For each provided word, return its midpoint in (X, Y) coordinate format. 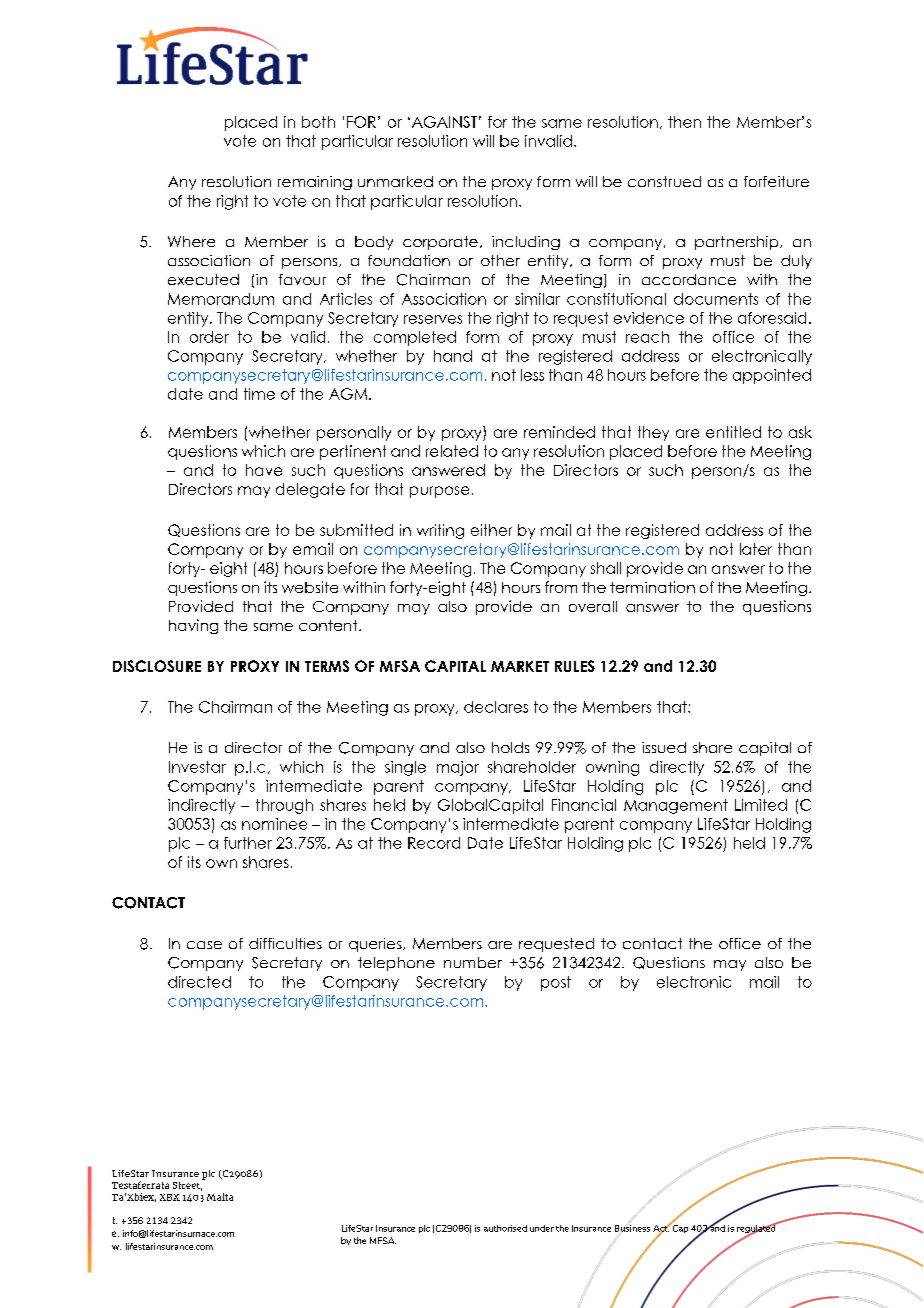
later (756, 549)
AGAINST (444, 122)
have (264, 470)
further (248, 843)
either (491, 530)
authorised (505, 1228)
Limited (761, 805)
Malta (220, 1197)
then (684, 122)
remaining (315, 183)
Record (434, 843)
